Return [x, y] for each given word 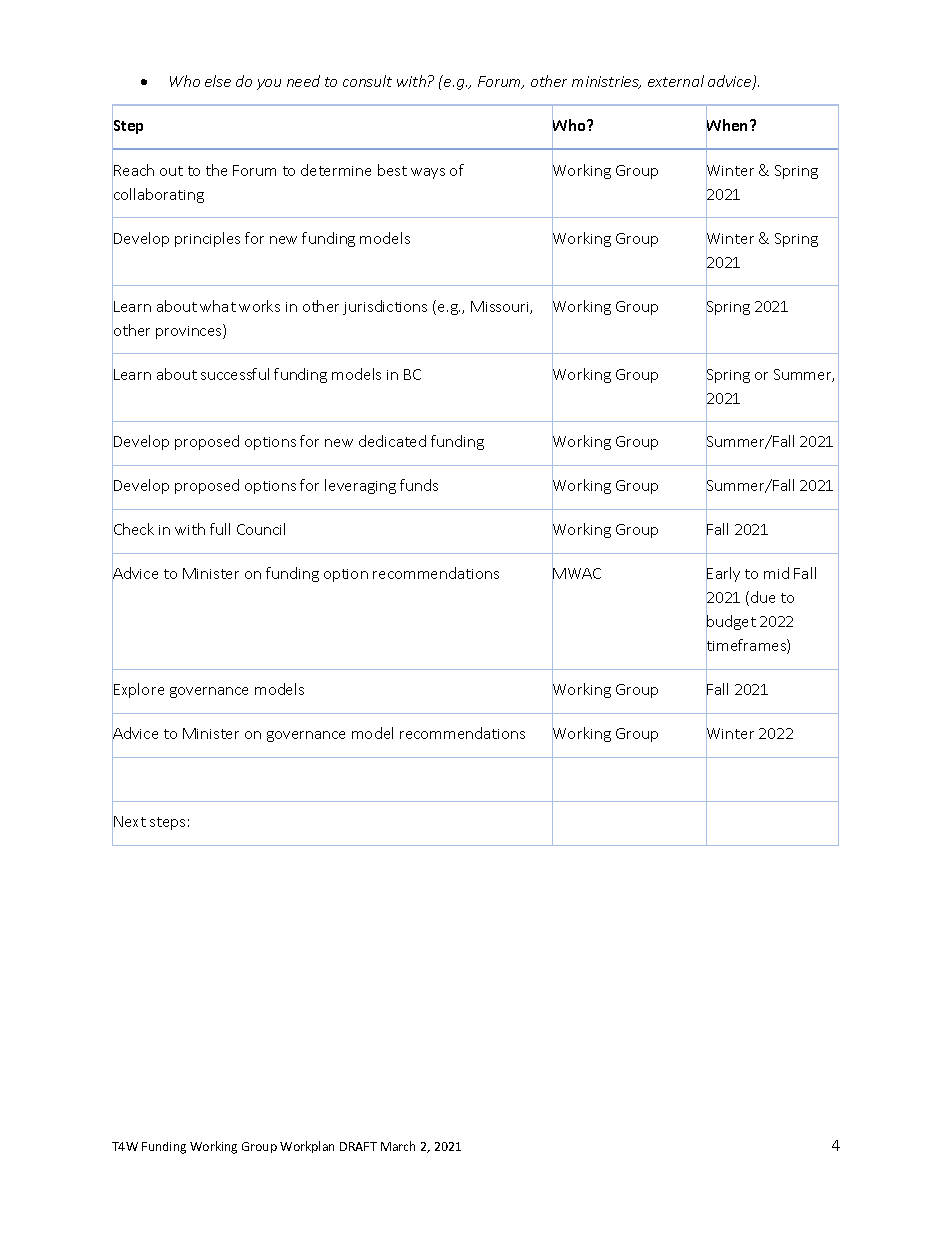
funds [419, 485]
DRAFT [358, 1146]
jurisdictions [385, 307]
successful [235, 374]
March [398, 1146]
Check [133, 530]
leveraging [360, 486]
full [220, 529]
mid [776, 573]
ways [428, 173]
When [728, 125]
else [218, 81]
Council [261, 529]
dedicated [392, 441]
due [763, 597]
